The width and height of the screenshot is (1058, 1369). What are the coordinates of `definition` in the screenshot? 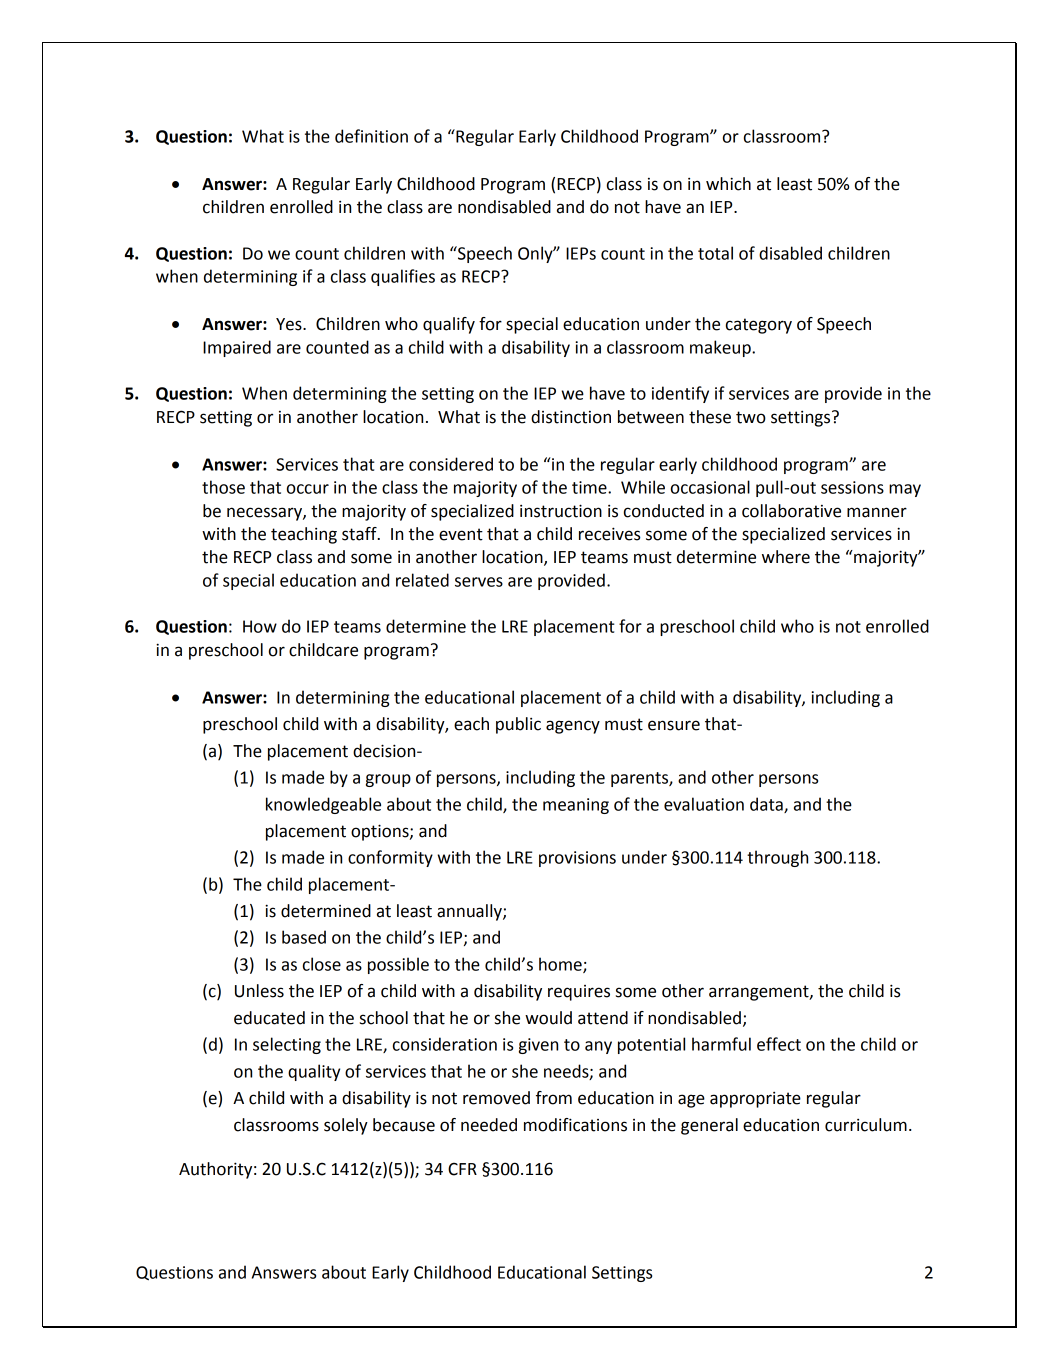 It's located at (371, 136).
